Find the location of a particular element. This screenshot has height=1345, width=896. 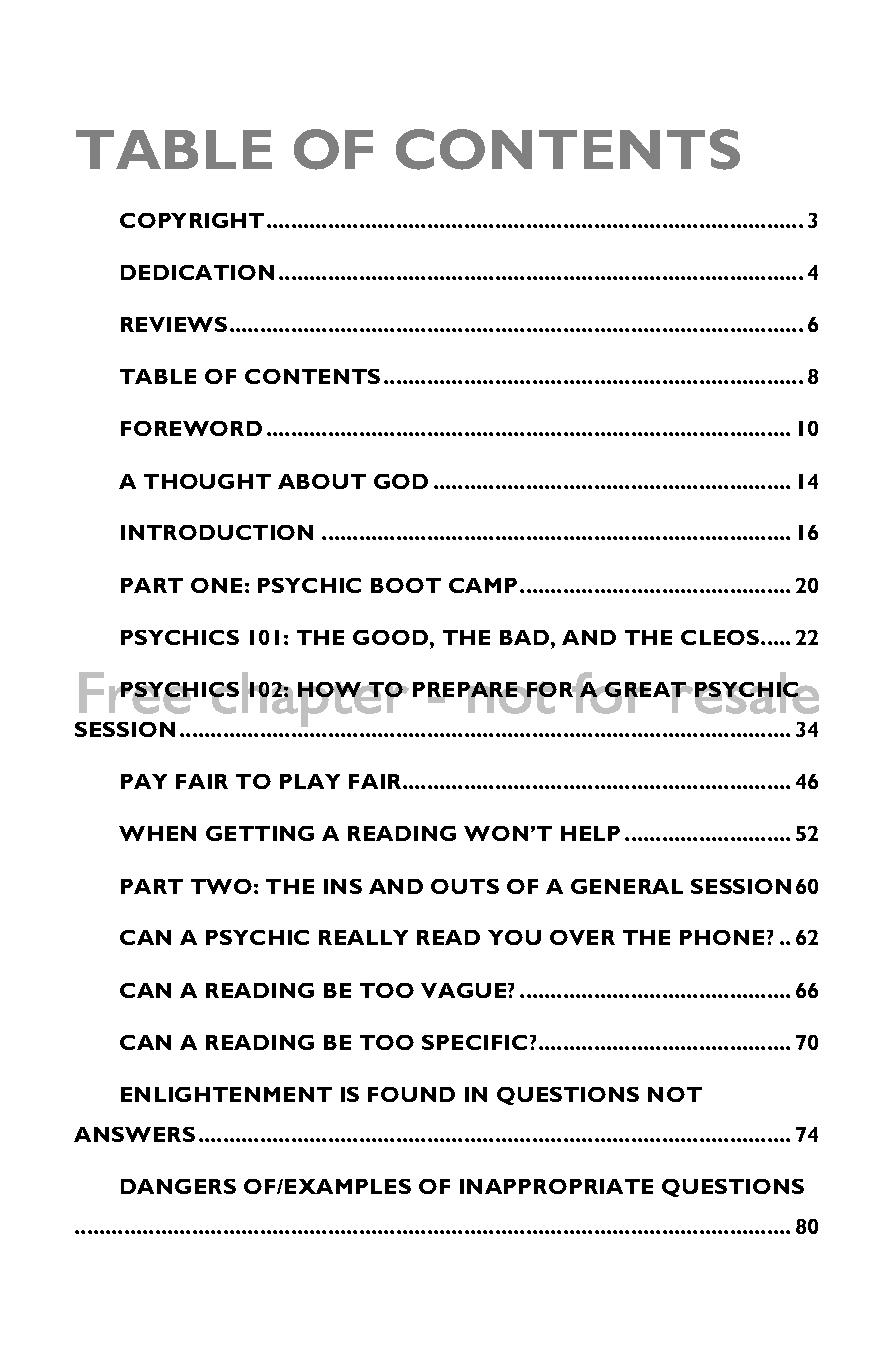

PAY is located at coordinates (144, 781).
